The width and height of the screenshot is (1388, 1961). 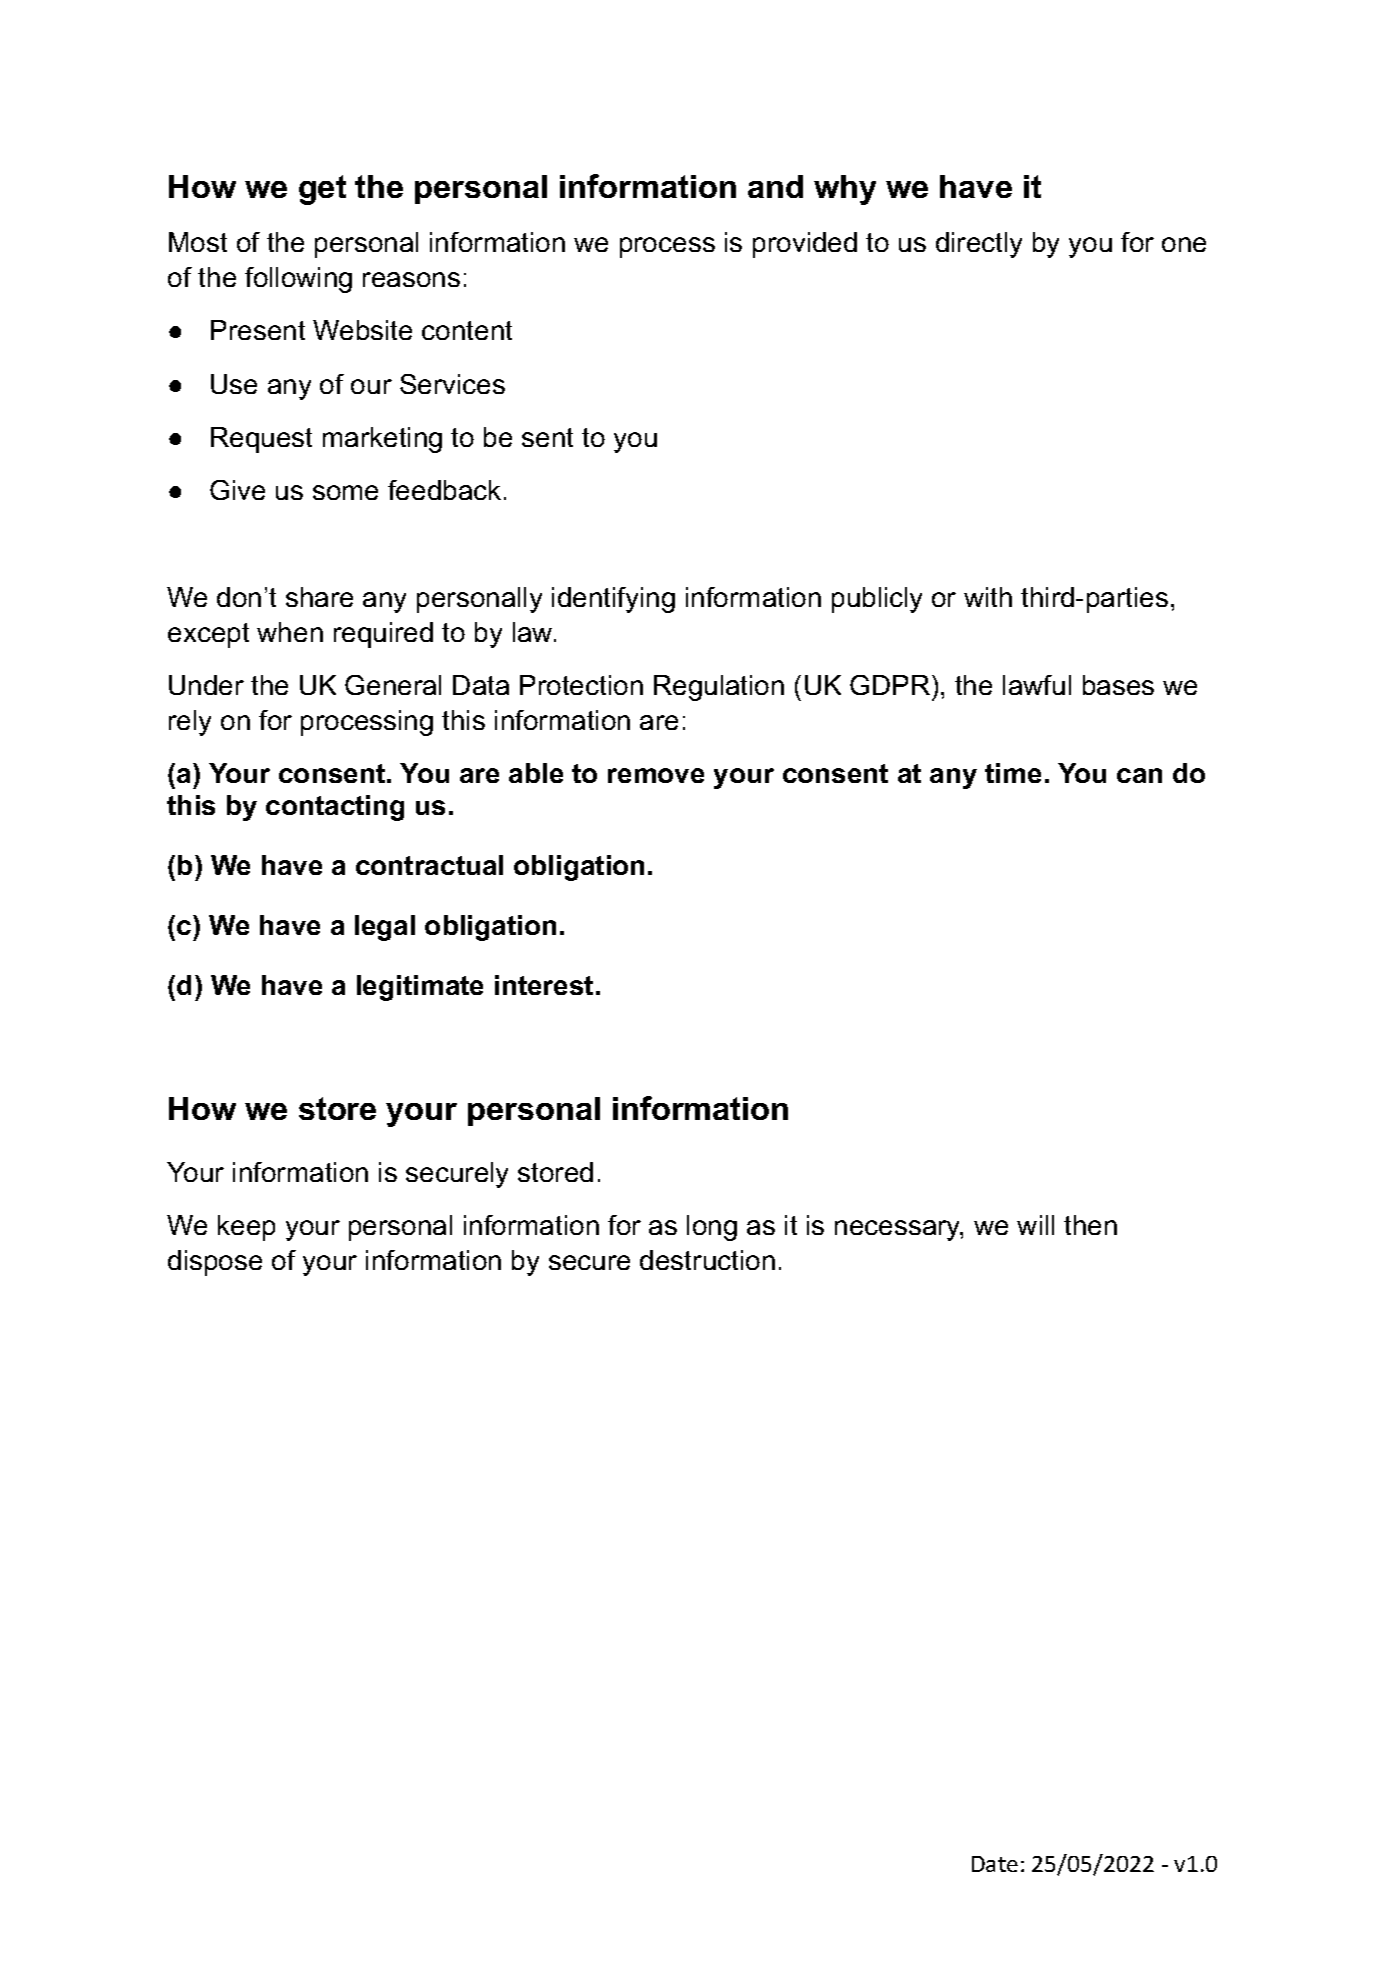 I want to click on and, so click(x=775, y=186).
